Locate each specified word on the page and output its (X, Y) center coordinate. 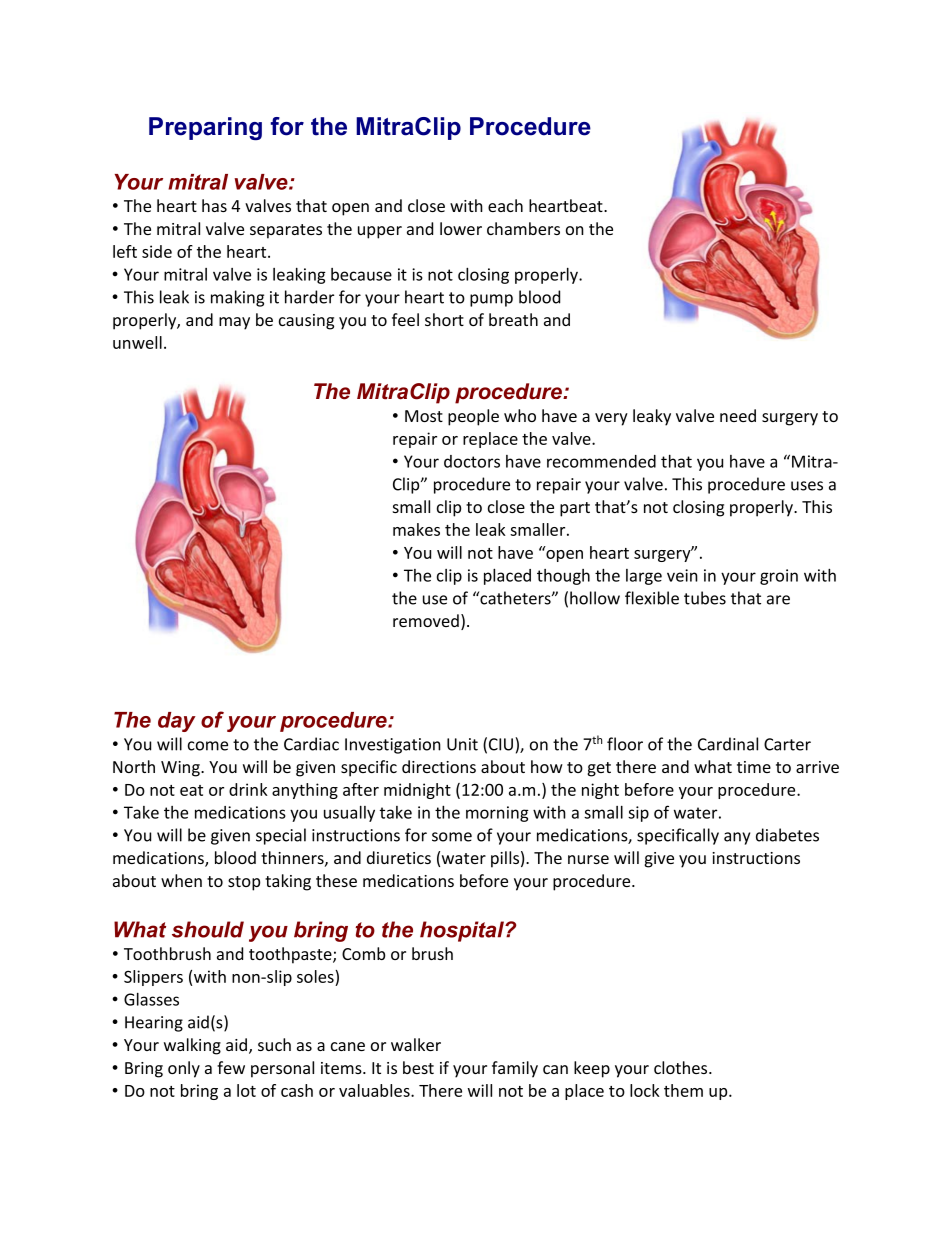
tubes (705, 598)
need (738, 415)
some (452, 837)
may (234, 323)
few (231, 1067)
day (177, 722)
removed (426, 620)
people (473, 417)
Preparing (205, 128)
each (505, 205)
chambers (523, 228)
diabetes (787, 835)
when (181, 880)
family (515, 1069)
